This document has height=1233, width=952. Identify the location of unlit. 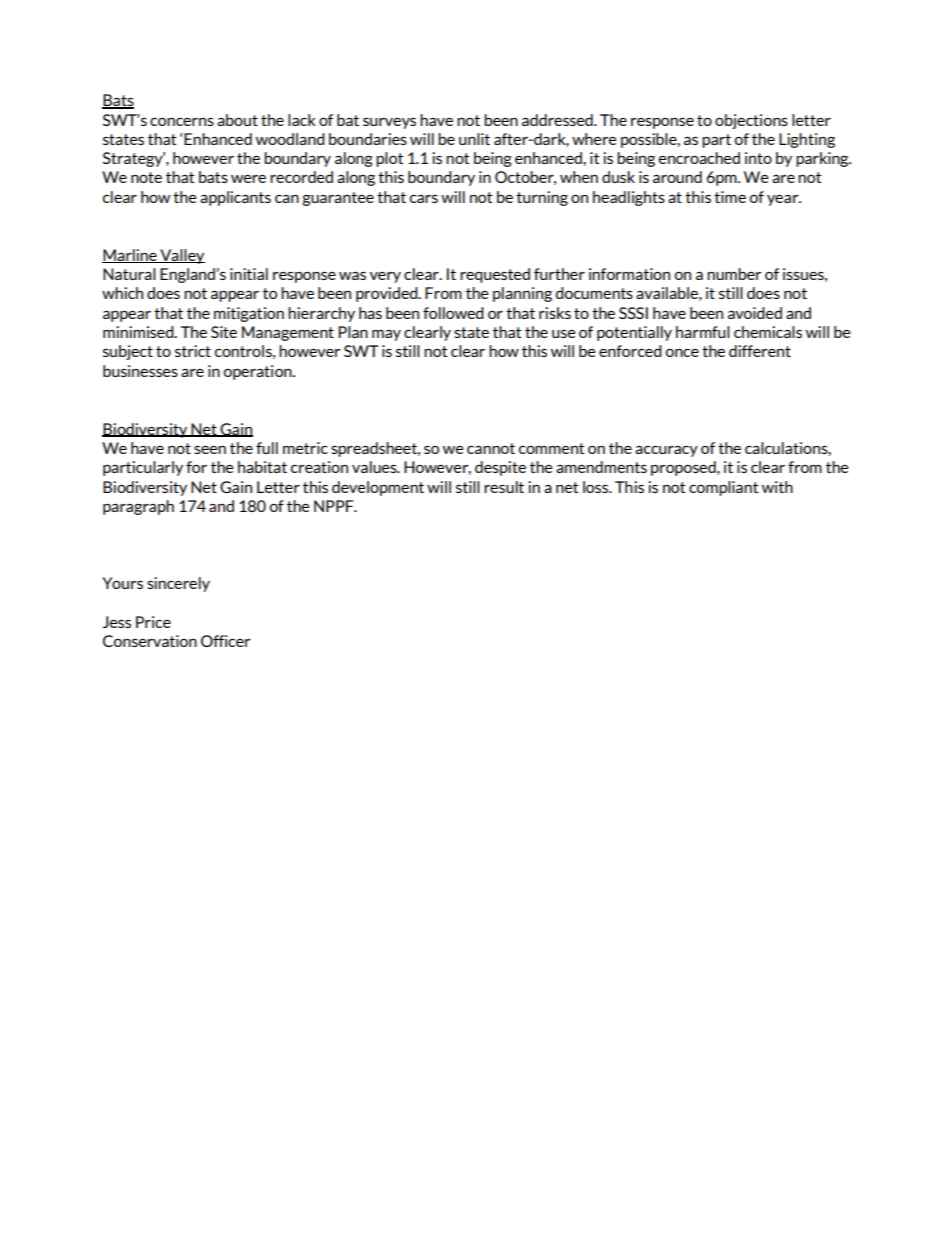
(474, 139).
